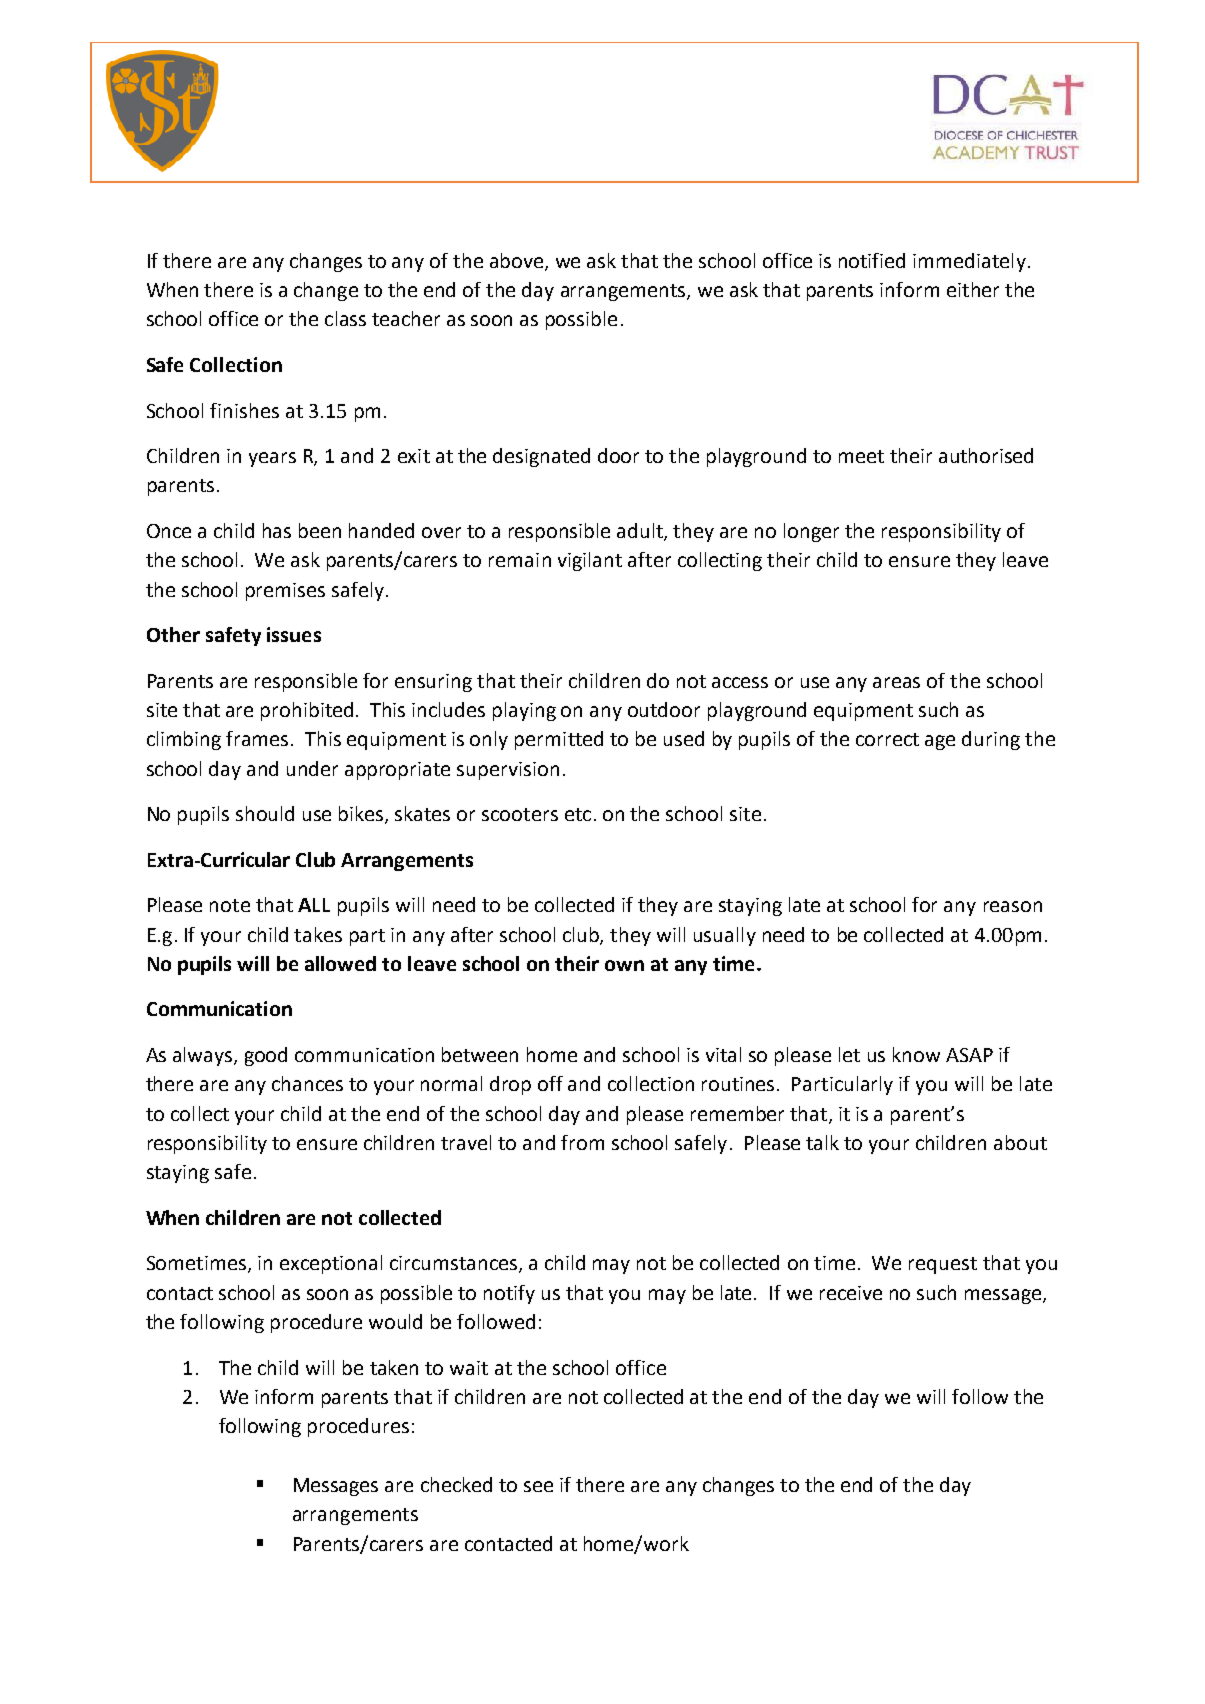  What do you see at coordinates (345, 318) in the document?
I see `class` at bounding box center [345, 318].
